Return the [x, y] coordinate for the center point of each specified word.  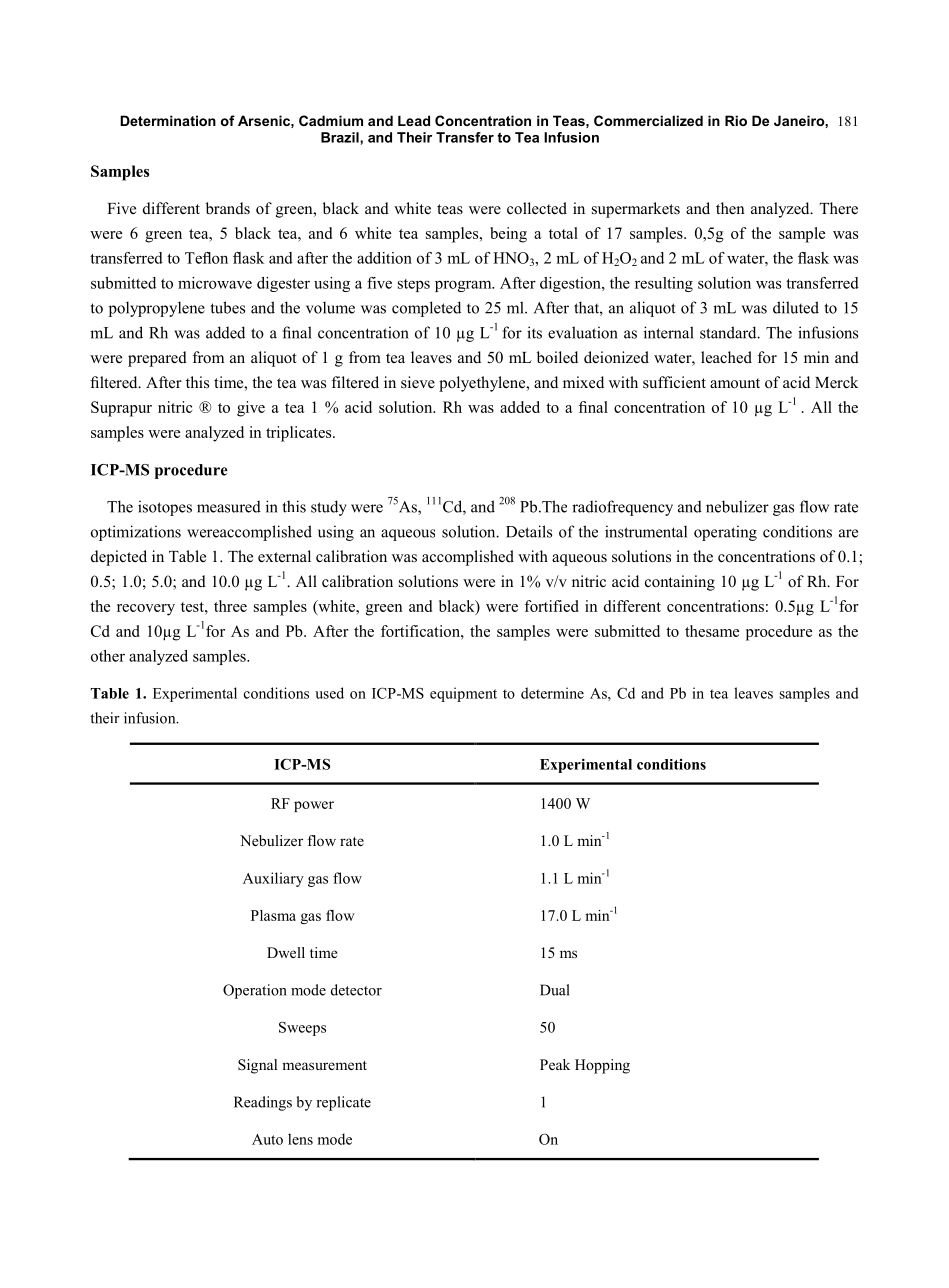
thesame [712, 631]
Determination [168, 120]
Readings [263, 1103]
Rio [736, 120]
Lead [414, 120]
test [193, 607]
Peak [555, 1064]
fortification [421, 631]
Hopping [602, 1066]
